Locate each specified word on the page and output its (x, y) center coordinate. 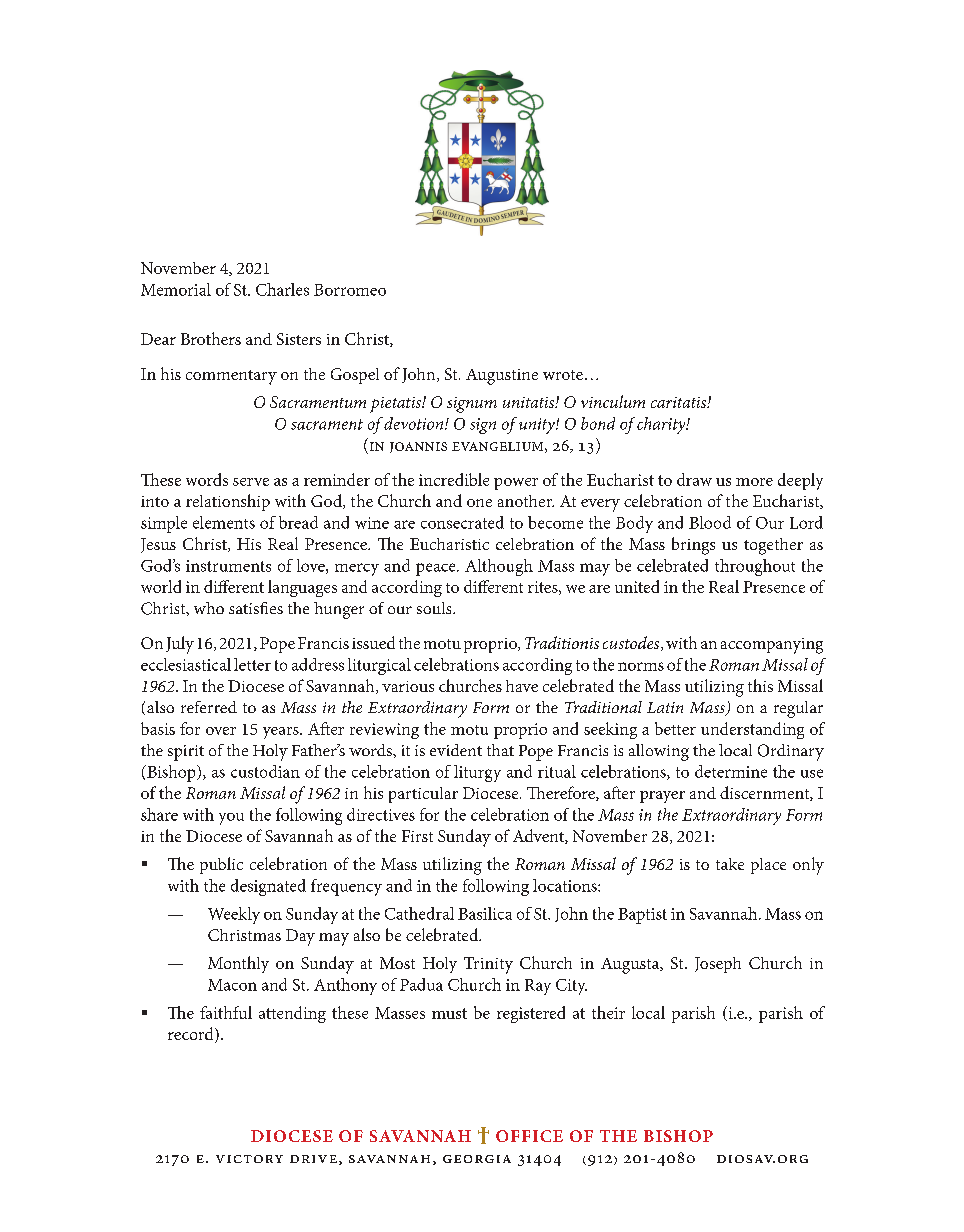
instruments (228, 566)
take (730, 864)
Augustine (502, 377)
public (221, 865)
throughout (755, 567)
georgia (477, 1159)
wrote (563, 375)
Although (499, 567)
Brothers (211, 338)
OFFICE (529, 1136)
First (417, 836)
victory (249, 1159)
